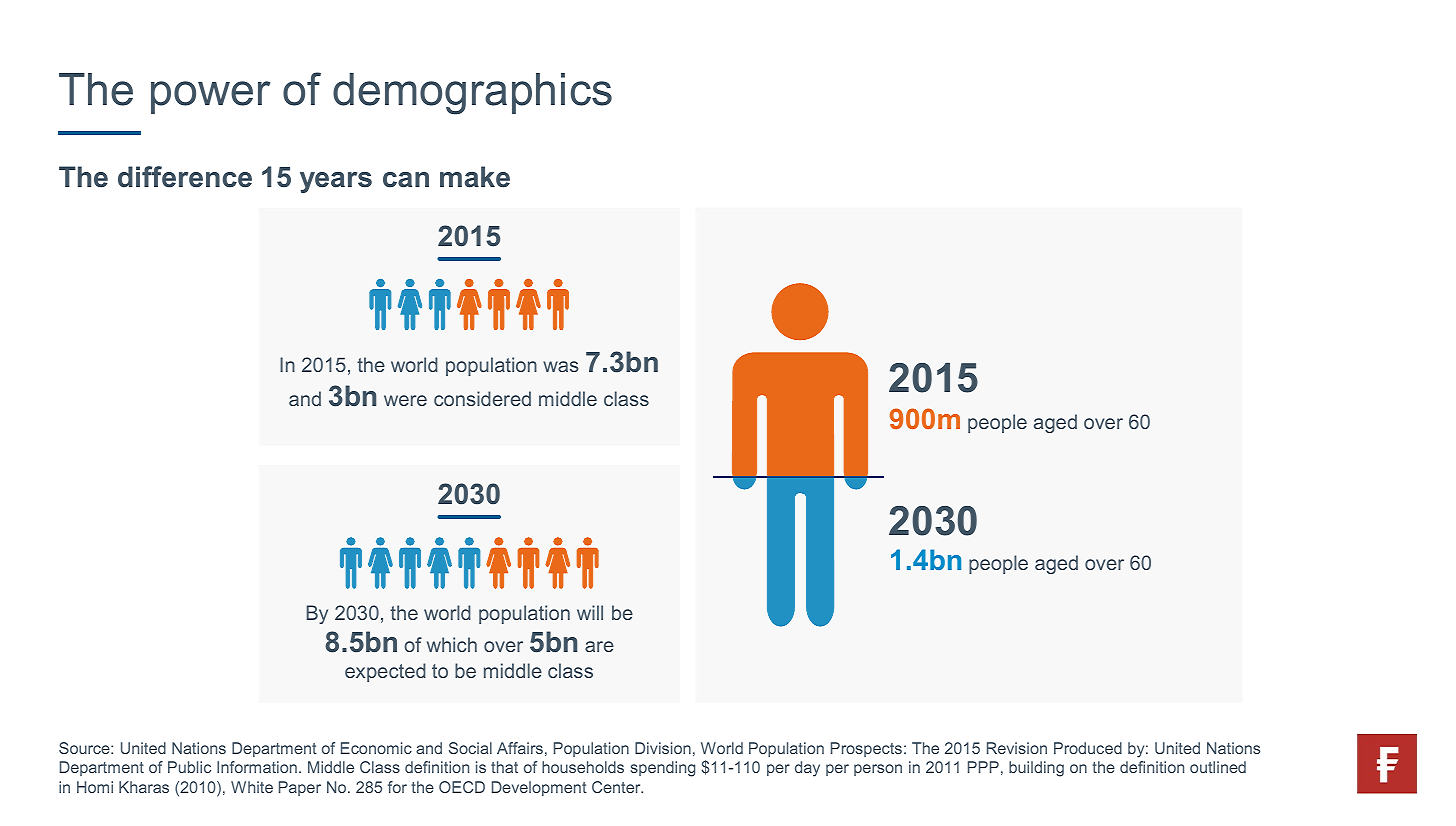  What do you see at coordinates (475, 177) in the screenshot?
I see `make` at bounding box center [475, 177].
